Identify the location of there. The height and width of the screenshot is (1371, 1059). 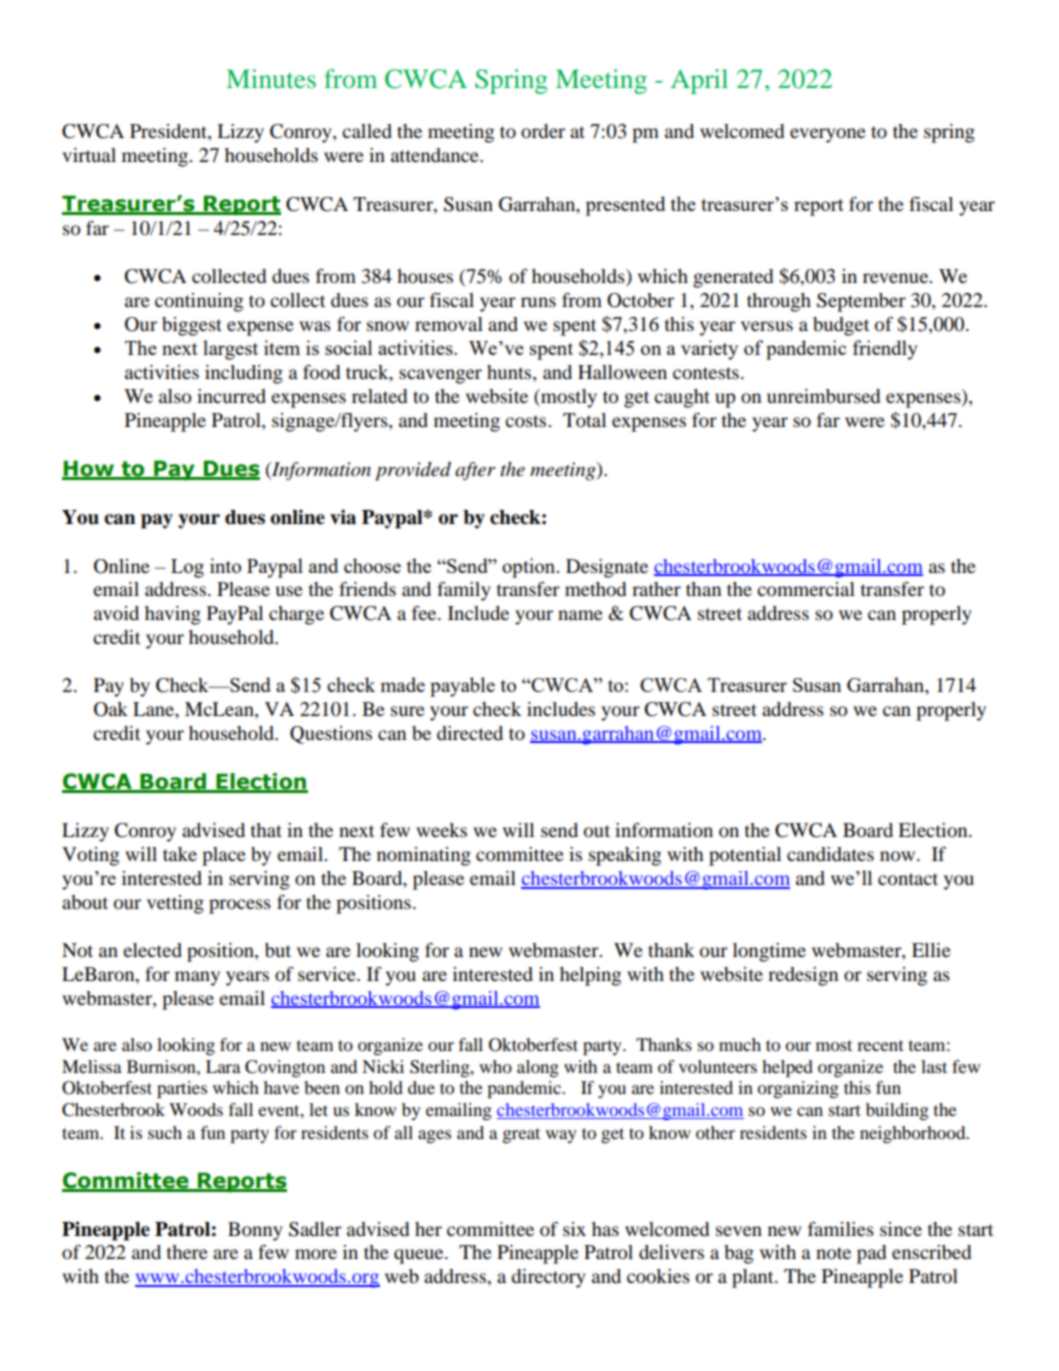
(187, 1252).
